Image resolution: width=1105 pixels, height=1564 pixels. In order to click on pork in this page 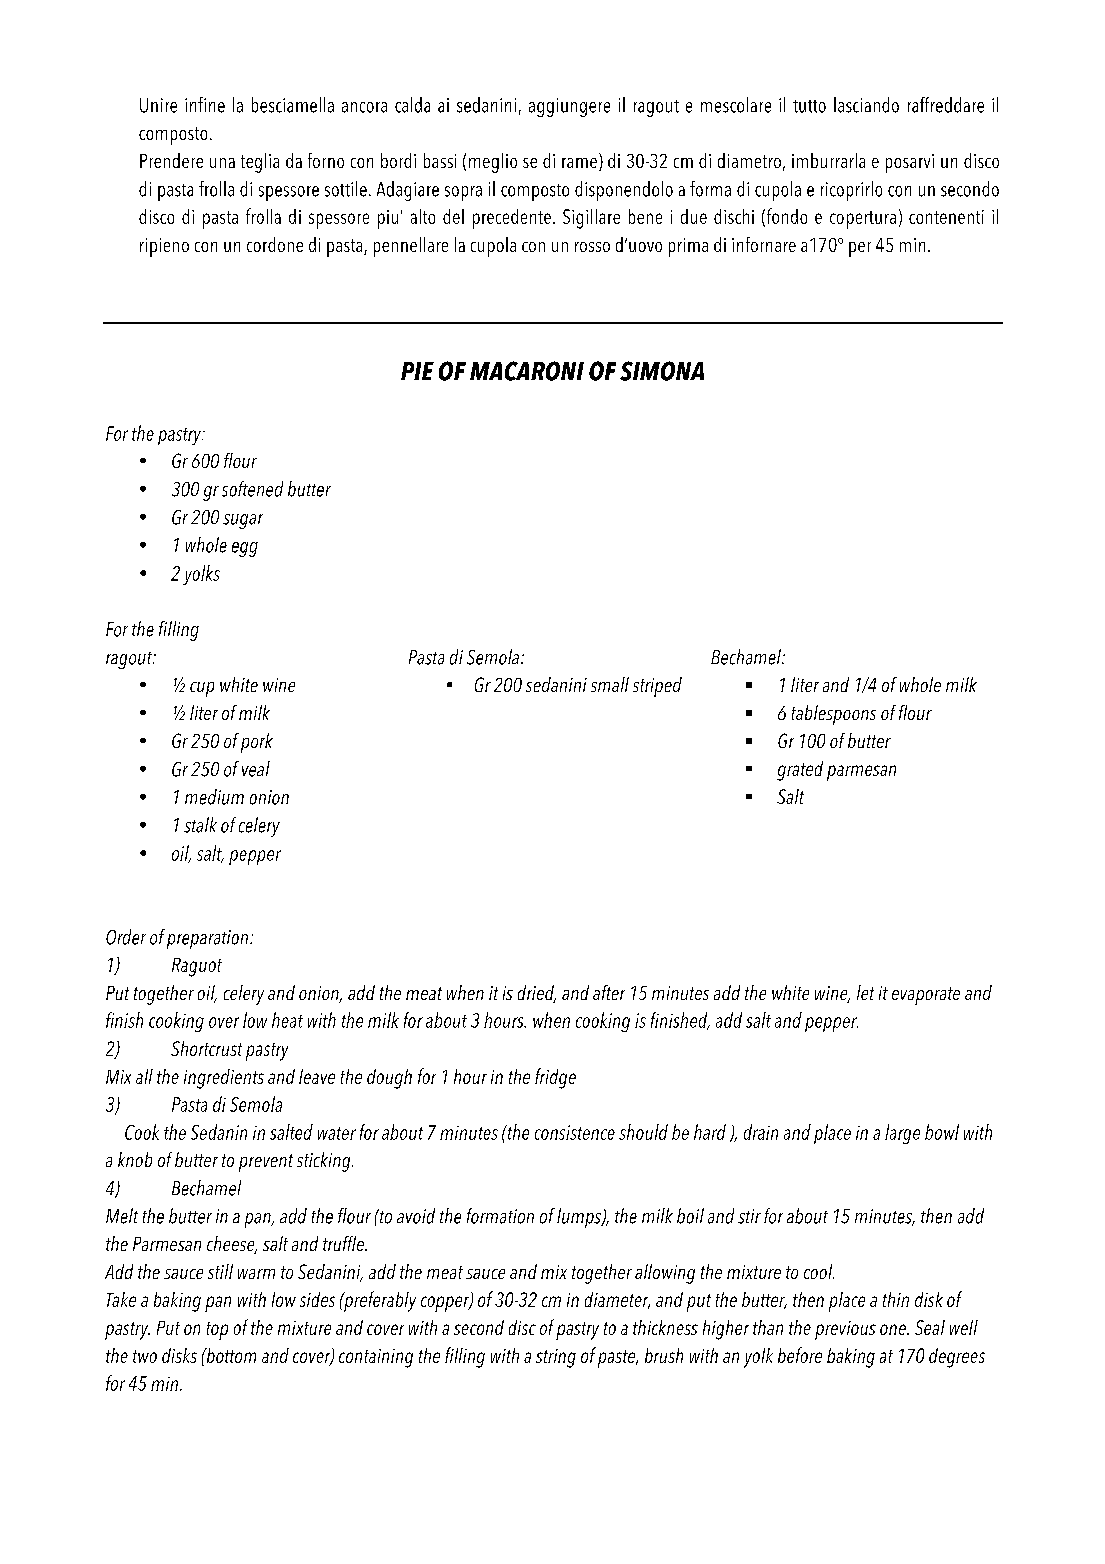, I will do `click(257, 743)`.
